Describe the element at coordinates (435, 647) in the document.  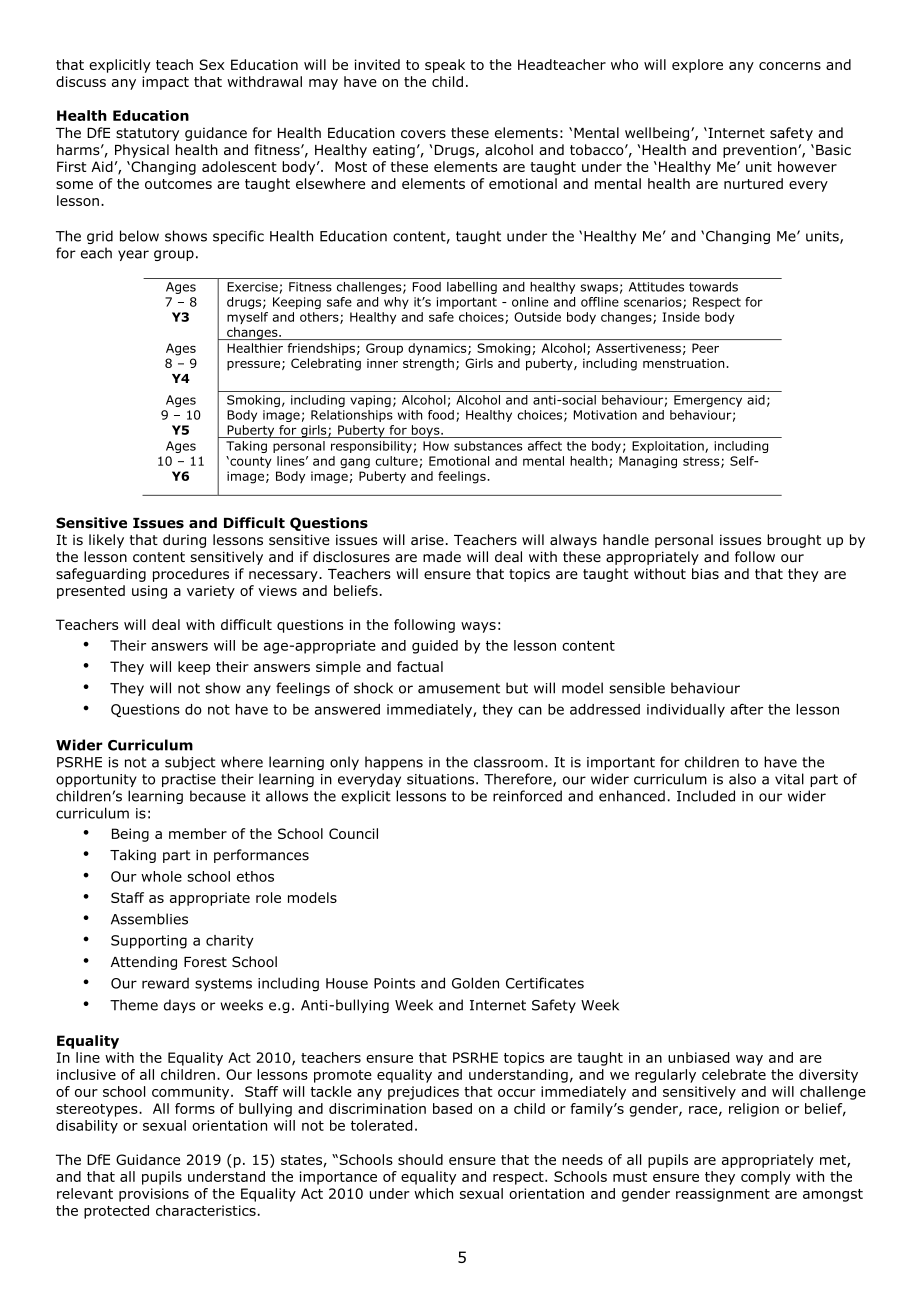
I see `guided` at that location.
